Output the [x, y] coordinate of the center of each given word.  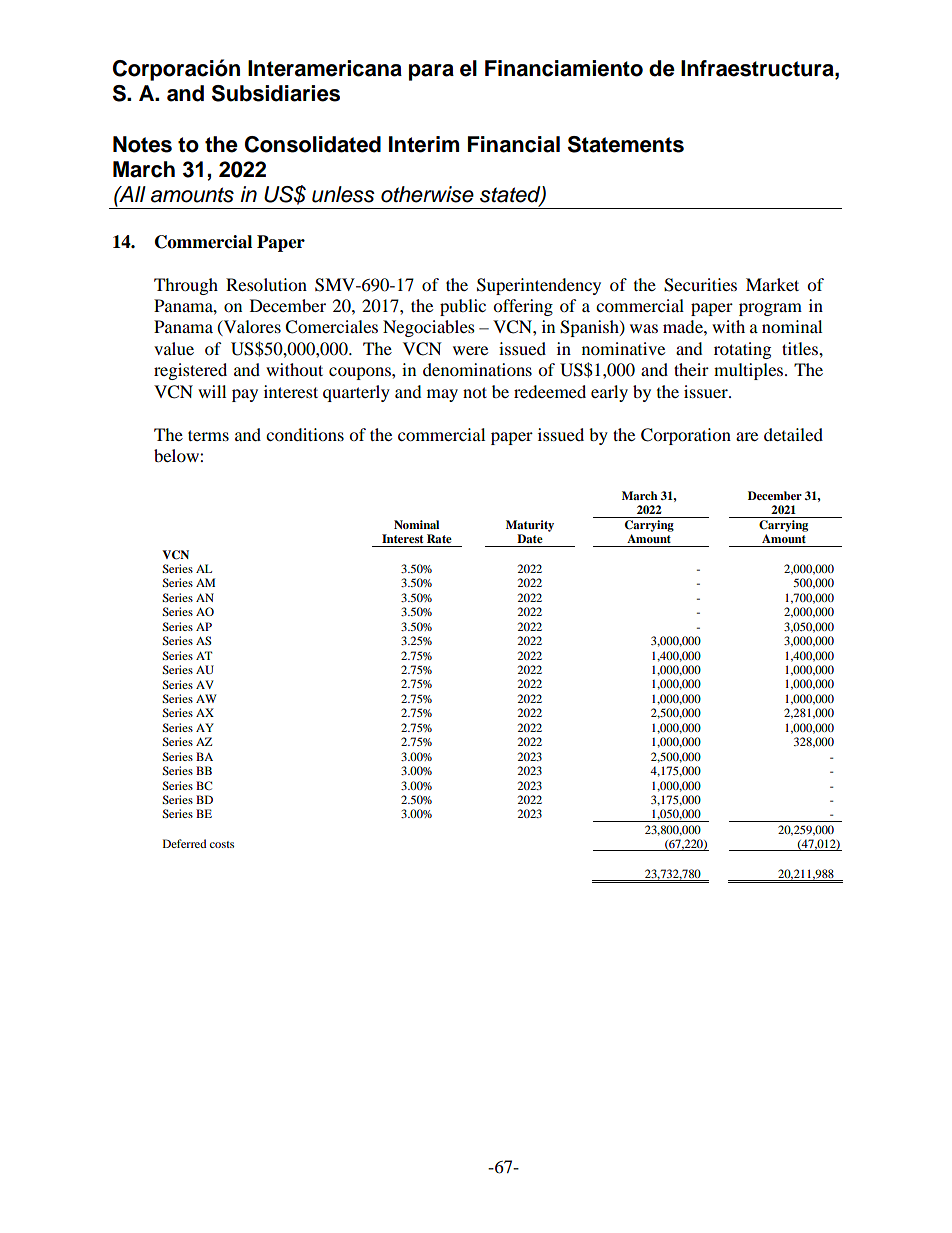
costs [222, 844]
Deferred [184, 843]
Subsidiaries [276, 93]
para [431, 72]
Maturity [530, 526]
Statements [626, 144]
